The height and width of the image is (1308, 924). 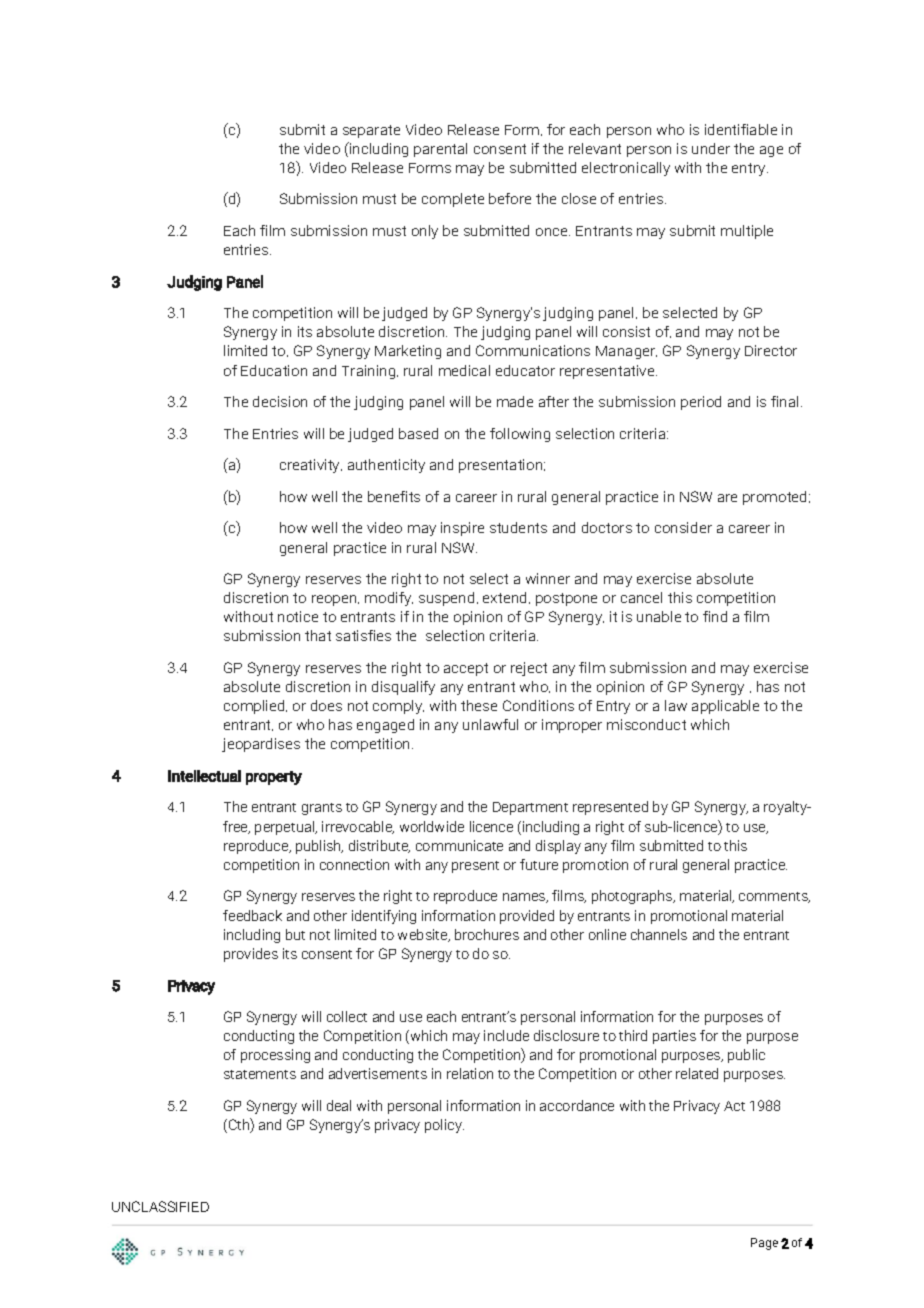 What do you see at coordinates (466, 669) in the image?
I see `accept` at bounding box center [466, 669].
